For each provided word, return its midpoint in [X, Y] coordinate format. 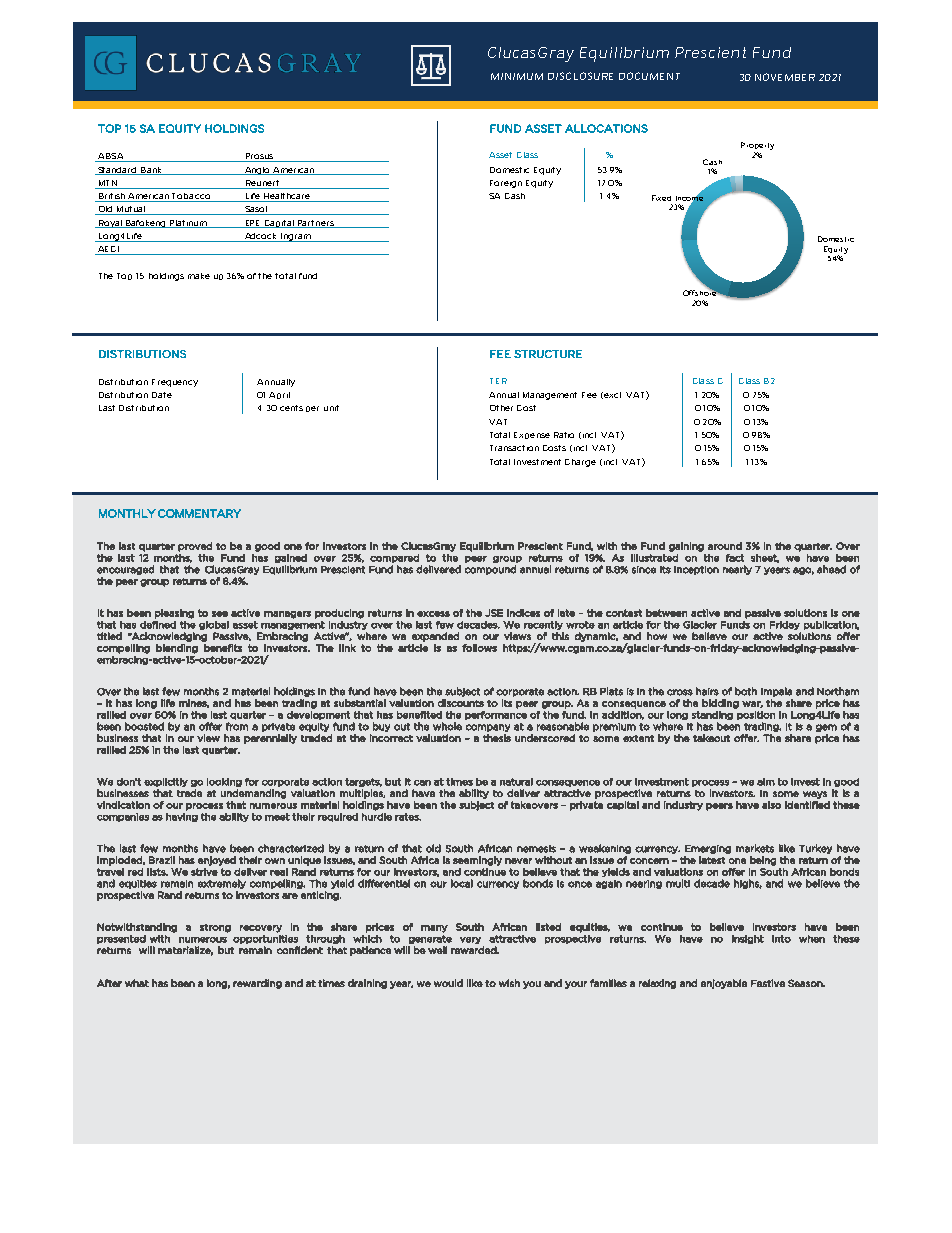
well [437, 950]
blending [177, 649]
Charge [580, 463]
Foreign [506, 184]
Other [501, 408]
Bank [152, 171]
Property [757, 146]
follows [479, 648]
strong [215, 928]
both [746, 691]
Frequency [175, 383]
